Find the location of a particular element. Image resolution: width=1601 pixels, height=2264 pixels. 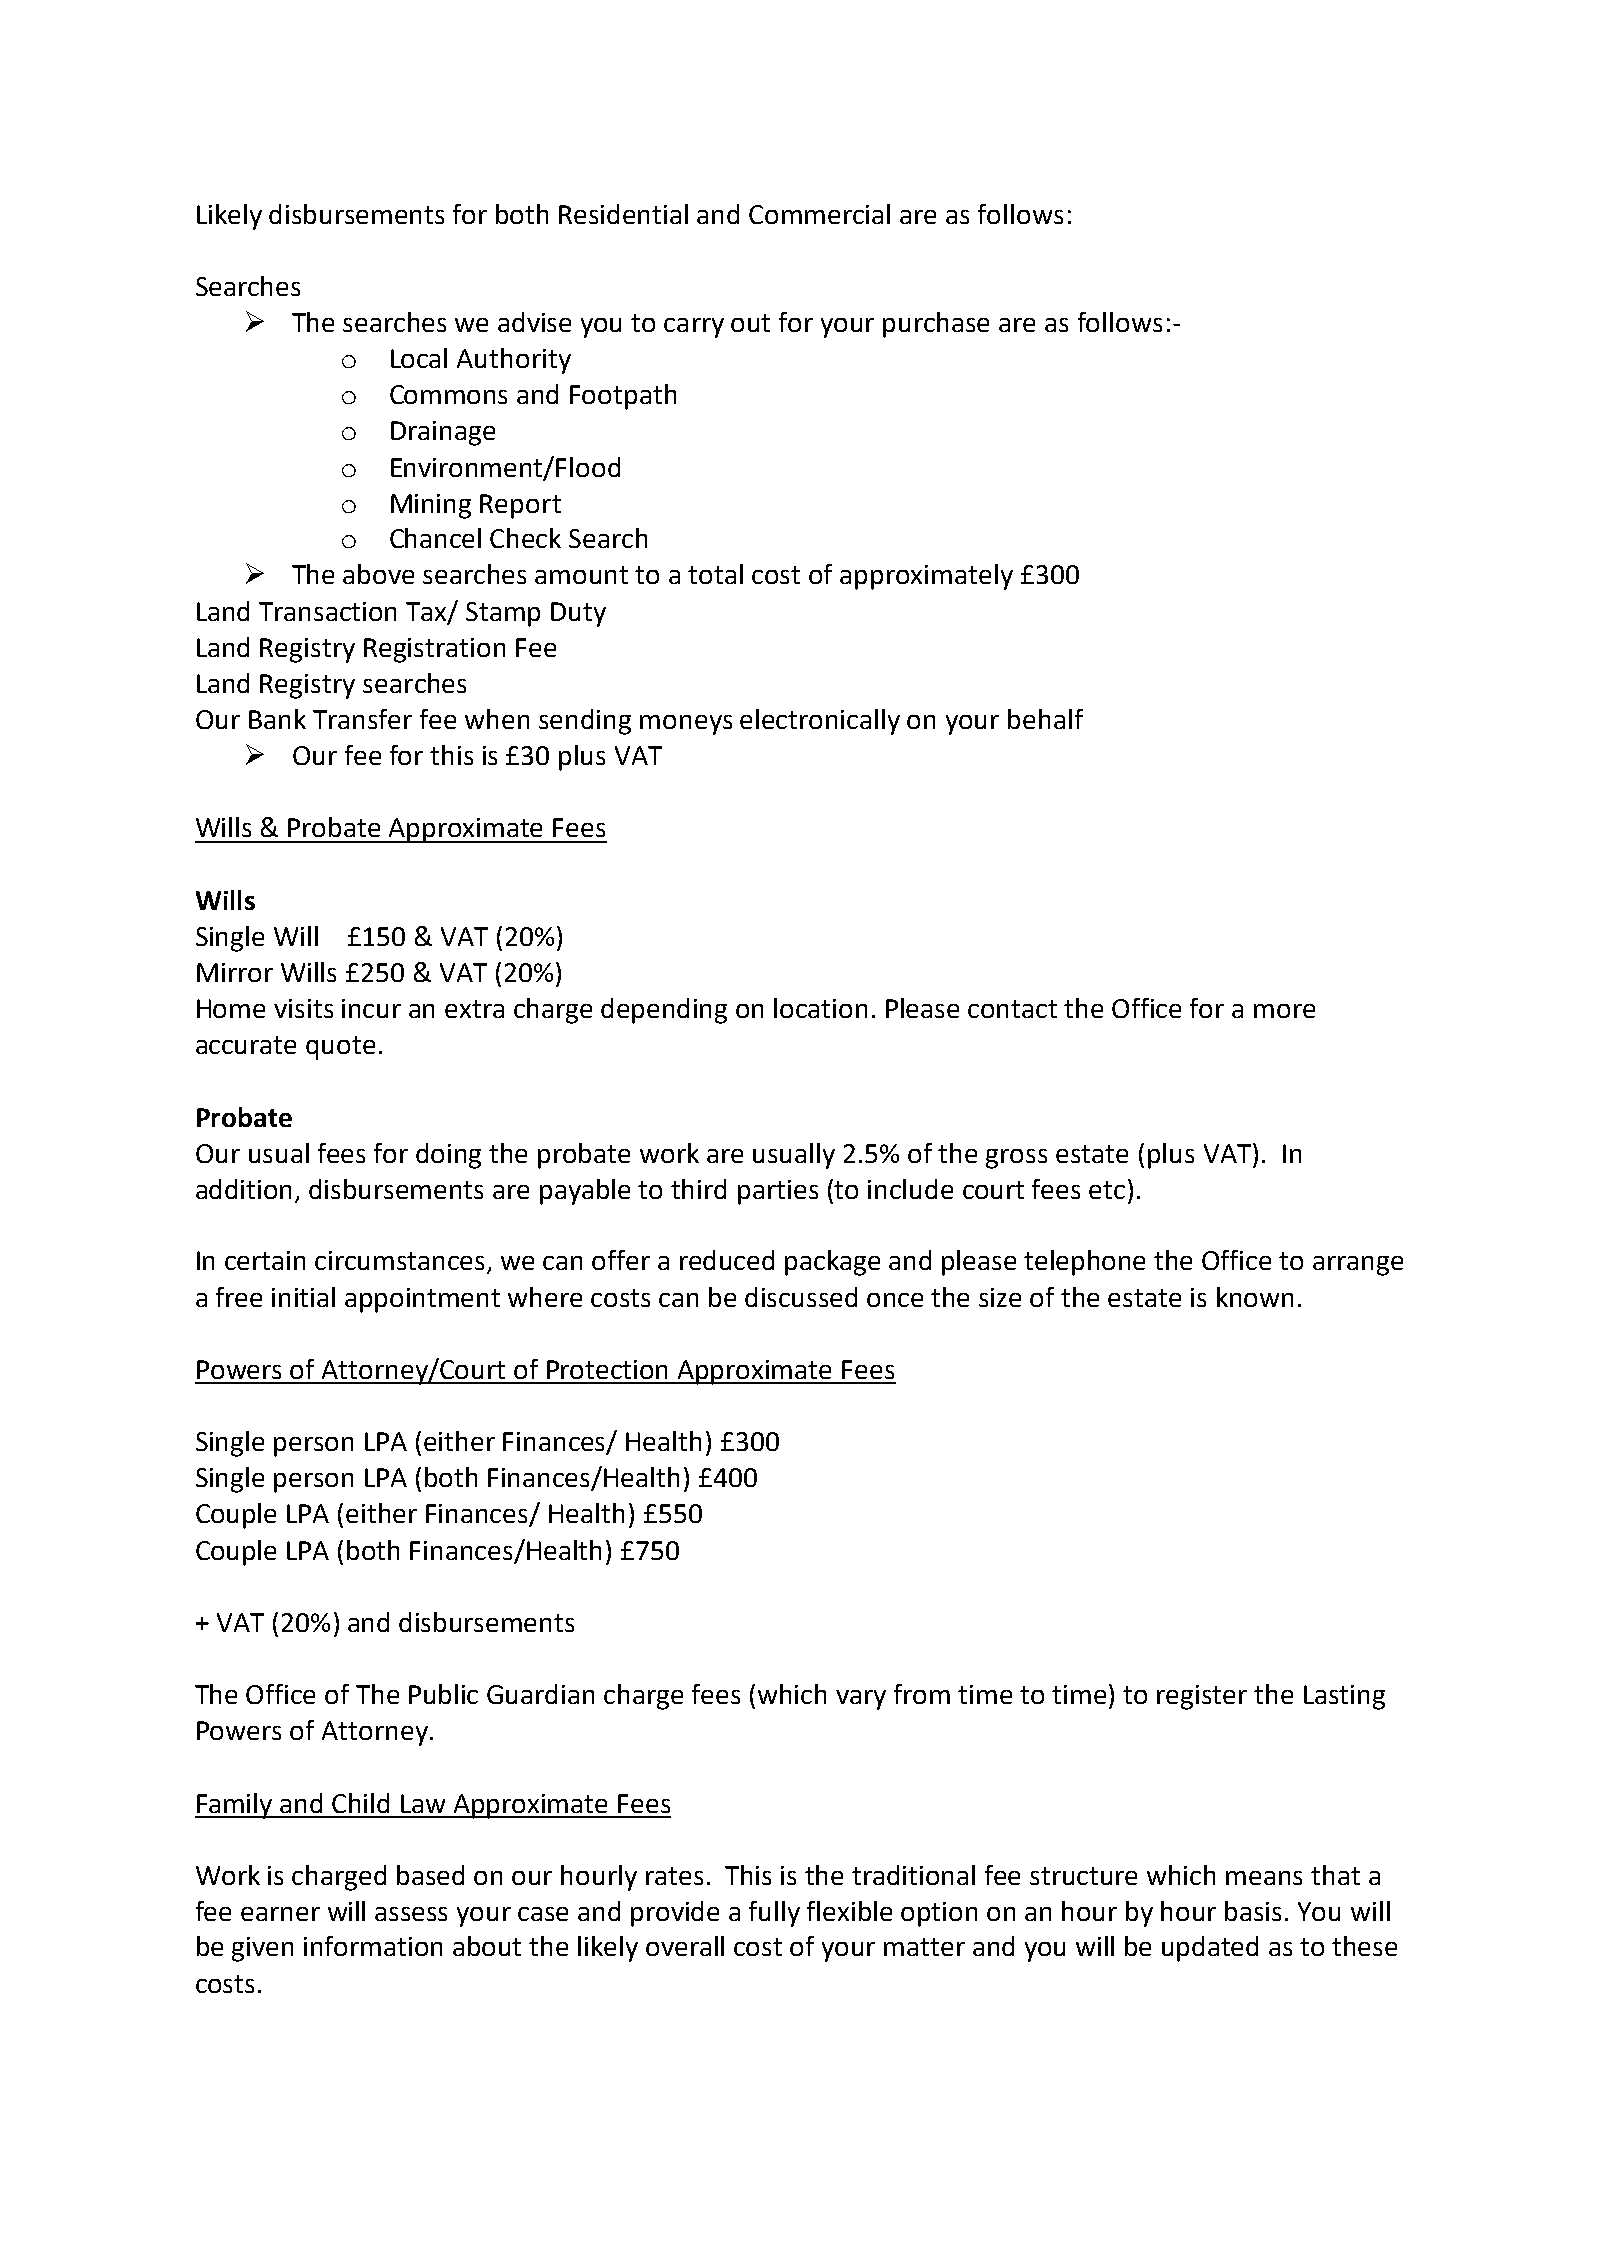

electronically is located at coordinates (820, 722).
